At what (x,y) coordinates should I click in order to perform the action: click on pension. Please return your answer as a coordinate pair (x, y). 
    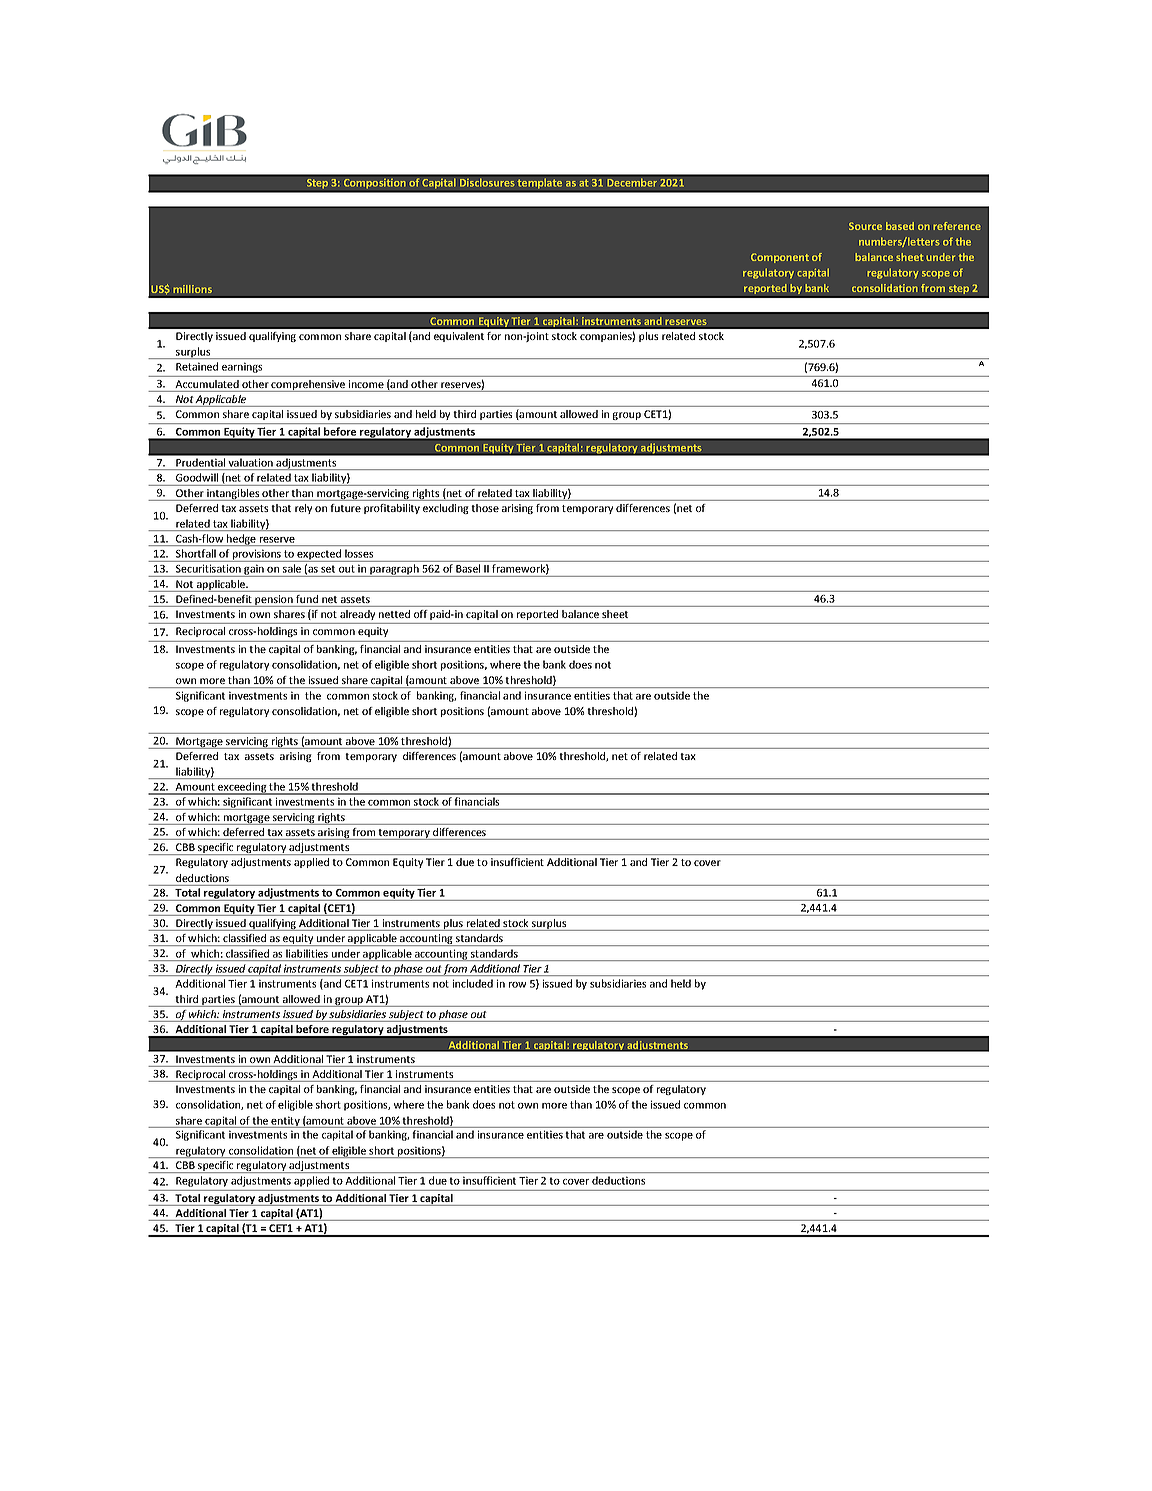
    Looking at the image, I should click on (274, 601).
